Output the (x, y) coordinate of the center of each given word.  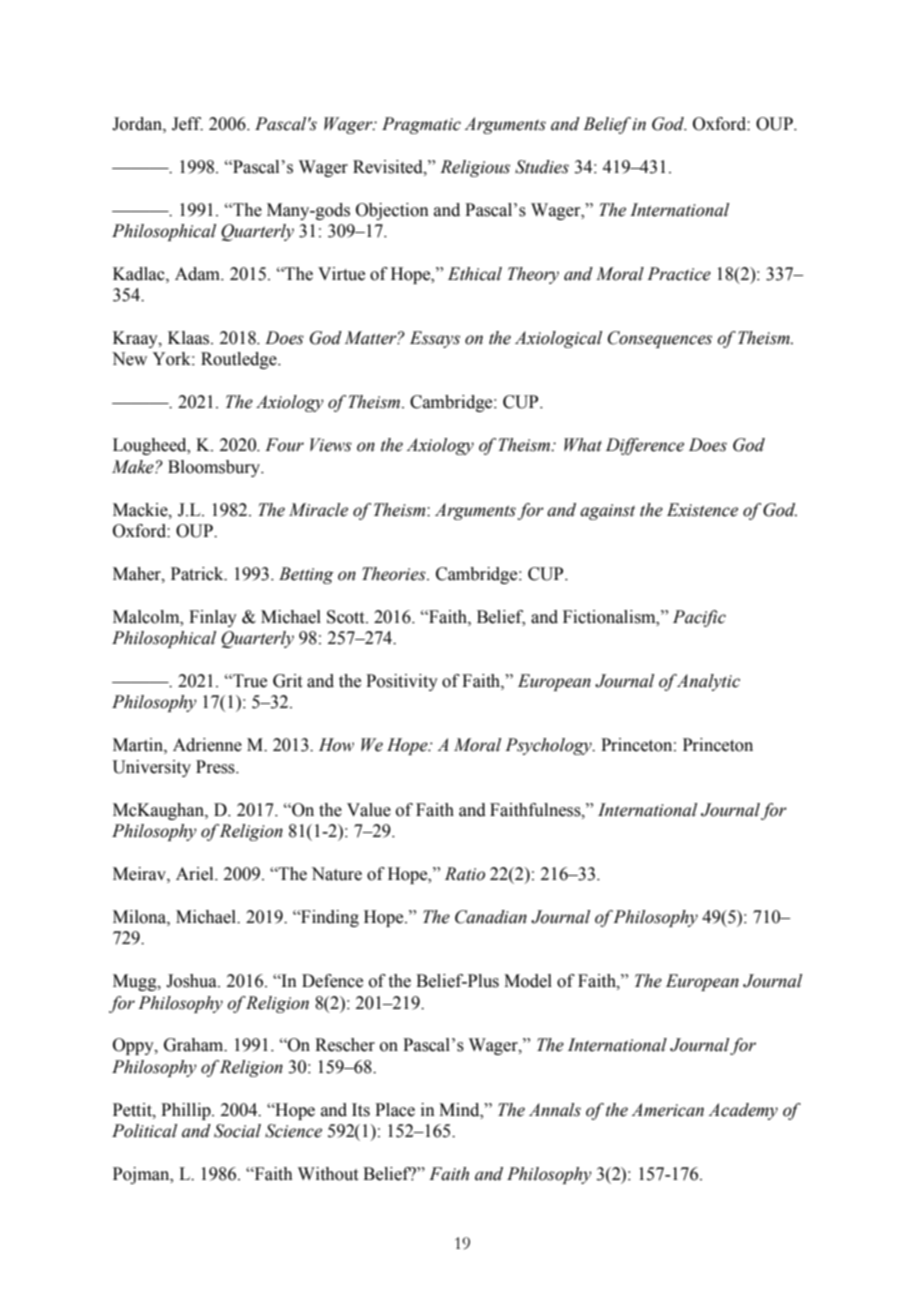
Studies (542, 167)
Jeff (187, 124)
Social (237, 1131)
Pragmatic (421, 125)
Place (395, 1110)
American (667, 1110)
